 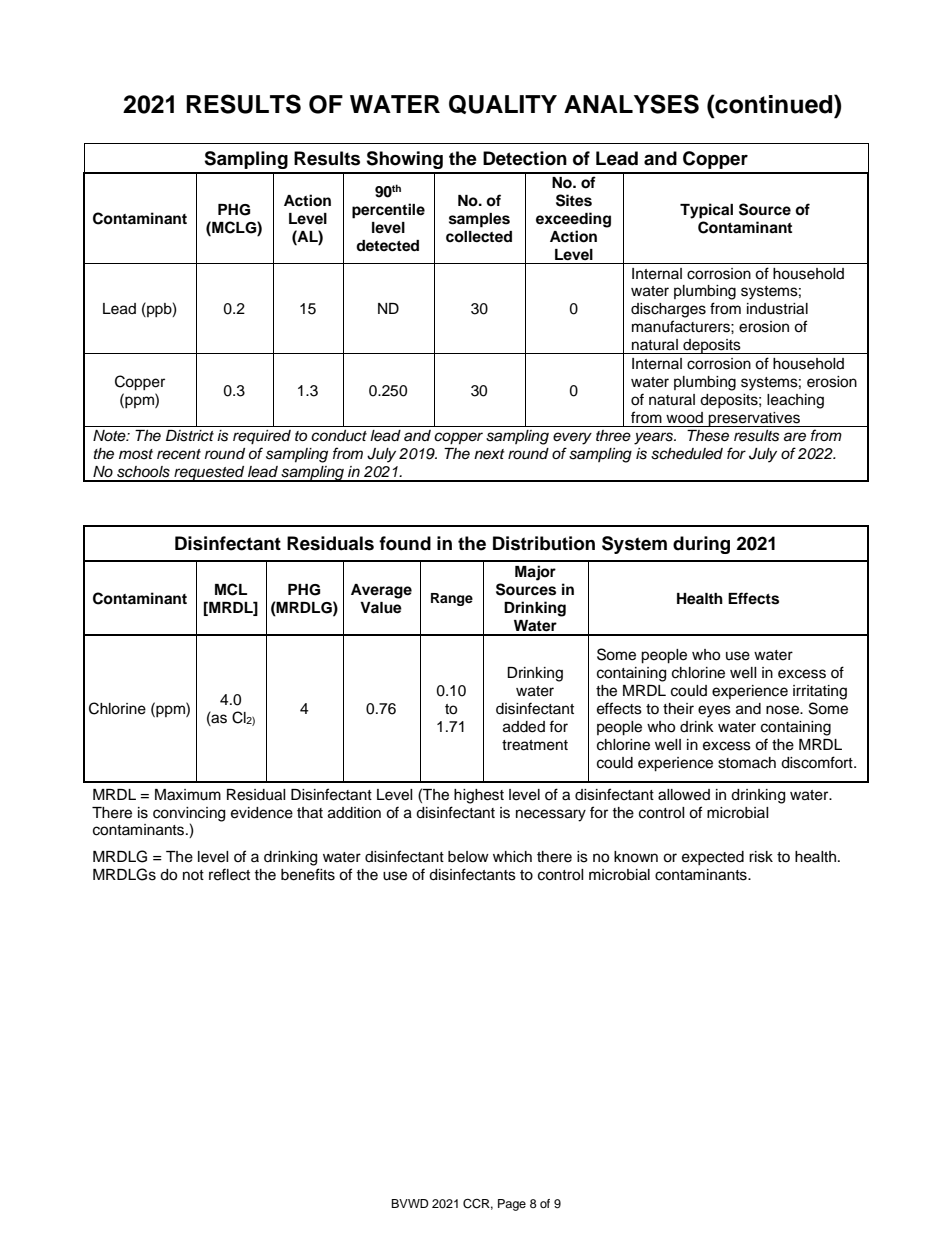 What do you see at coordinates (512, 1205) in the screenshot?
I see `Page` at bounding box center [512, 1205].
